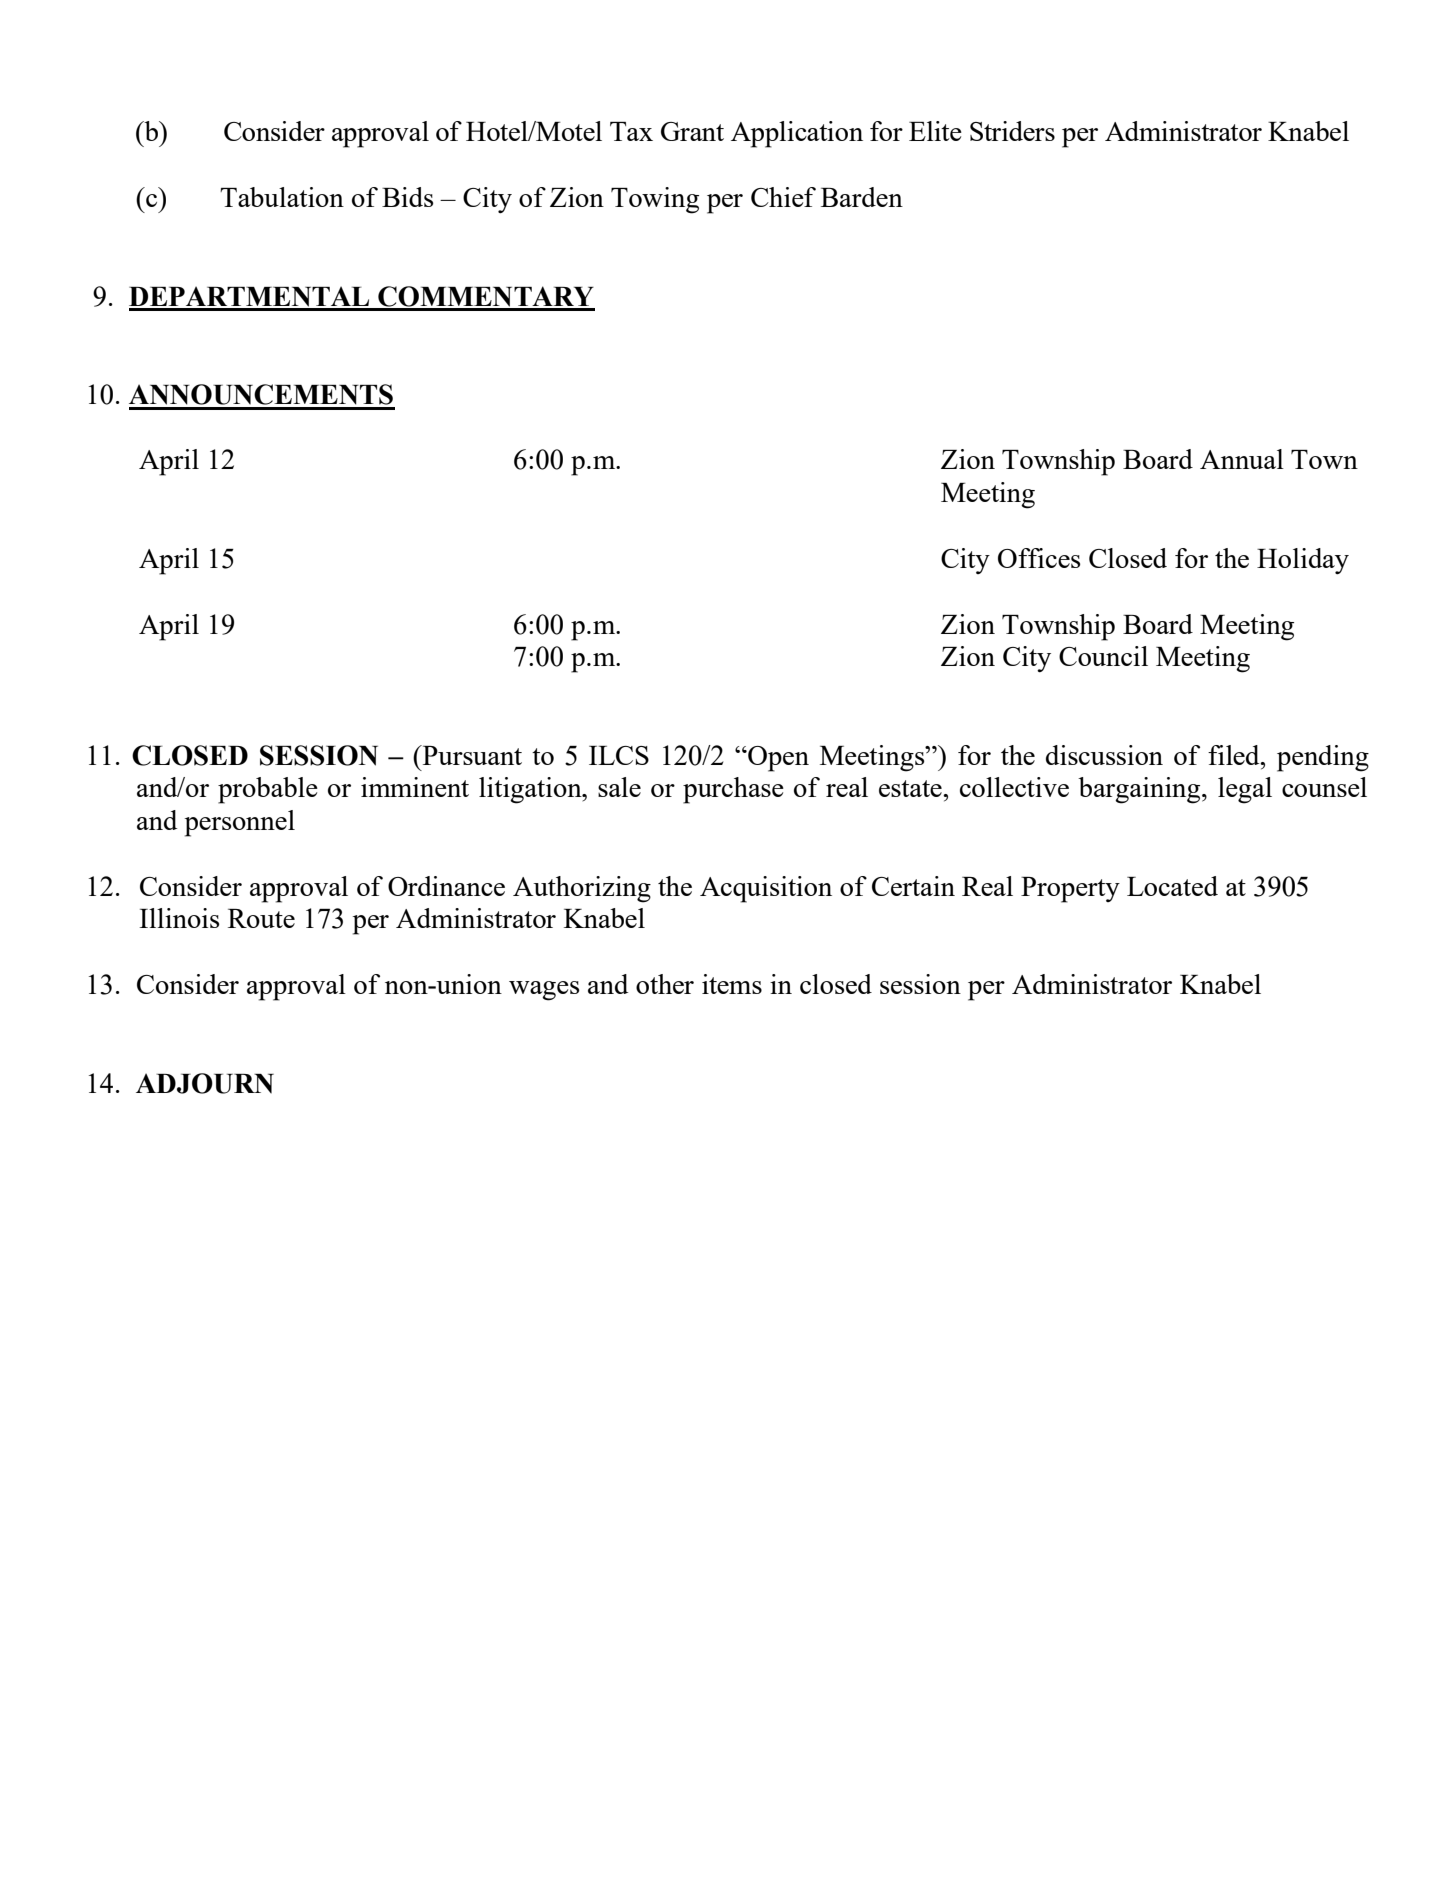 Image resolution: width=1454 pixels, height=1882 pixels. I want to click on Route, so click(261, 918).
